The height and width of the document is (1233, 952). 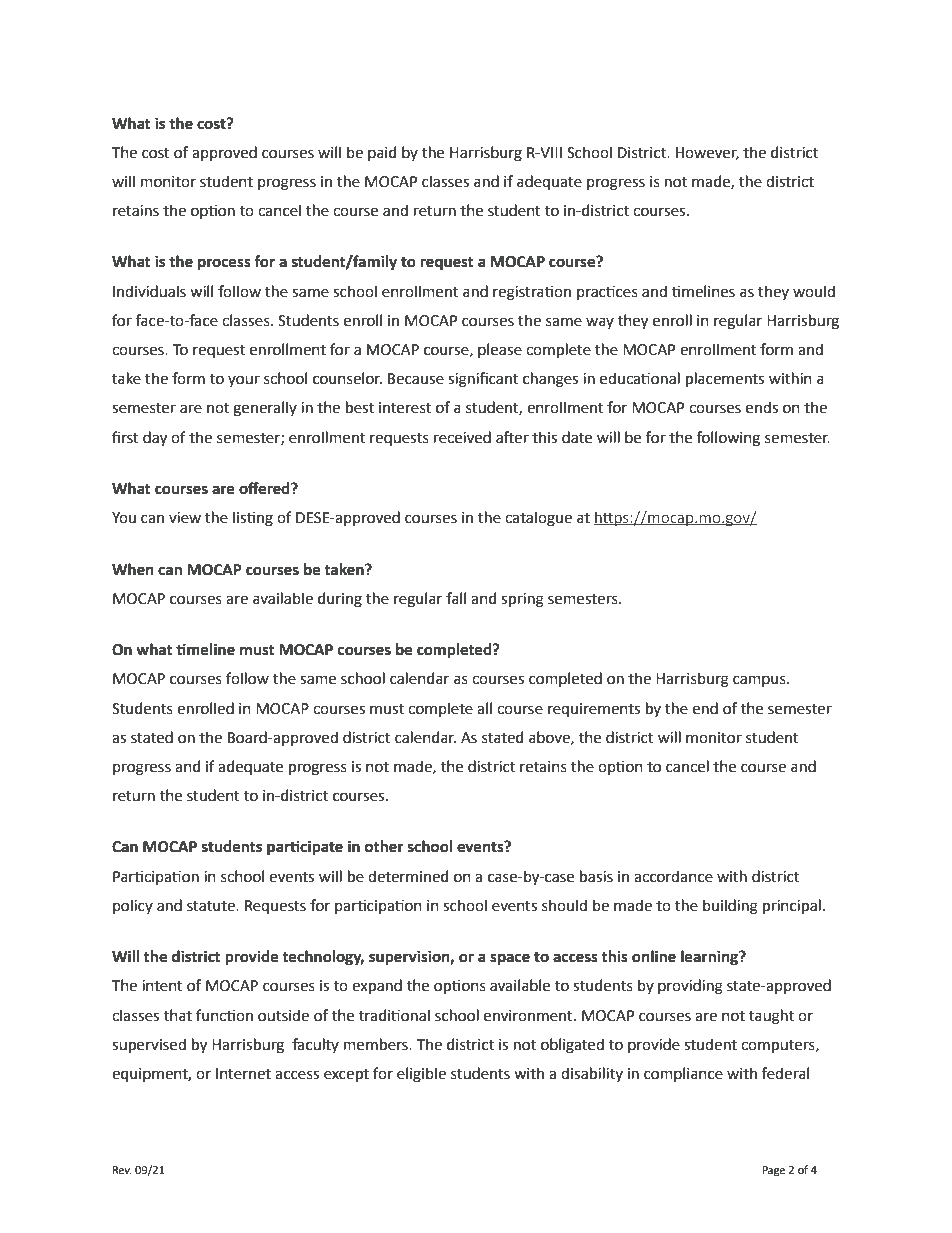 I want to click on process, so click(x=224, y=264).
